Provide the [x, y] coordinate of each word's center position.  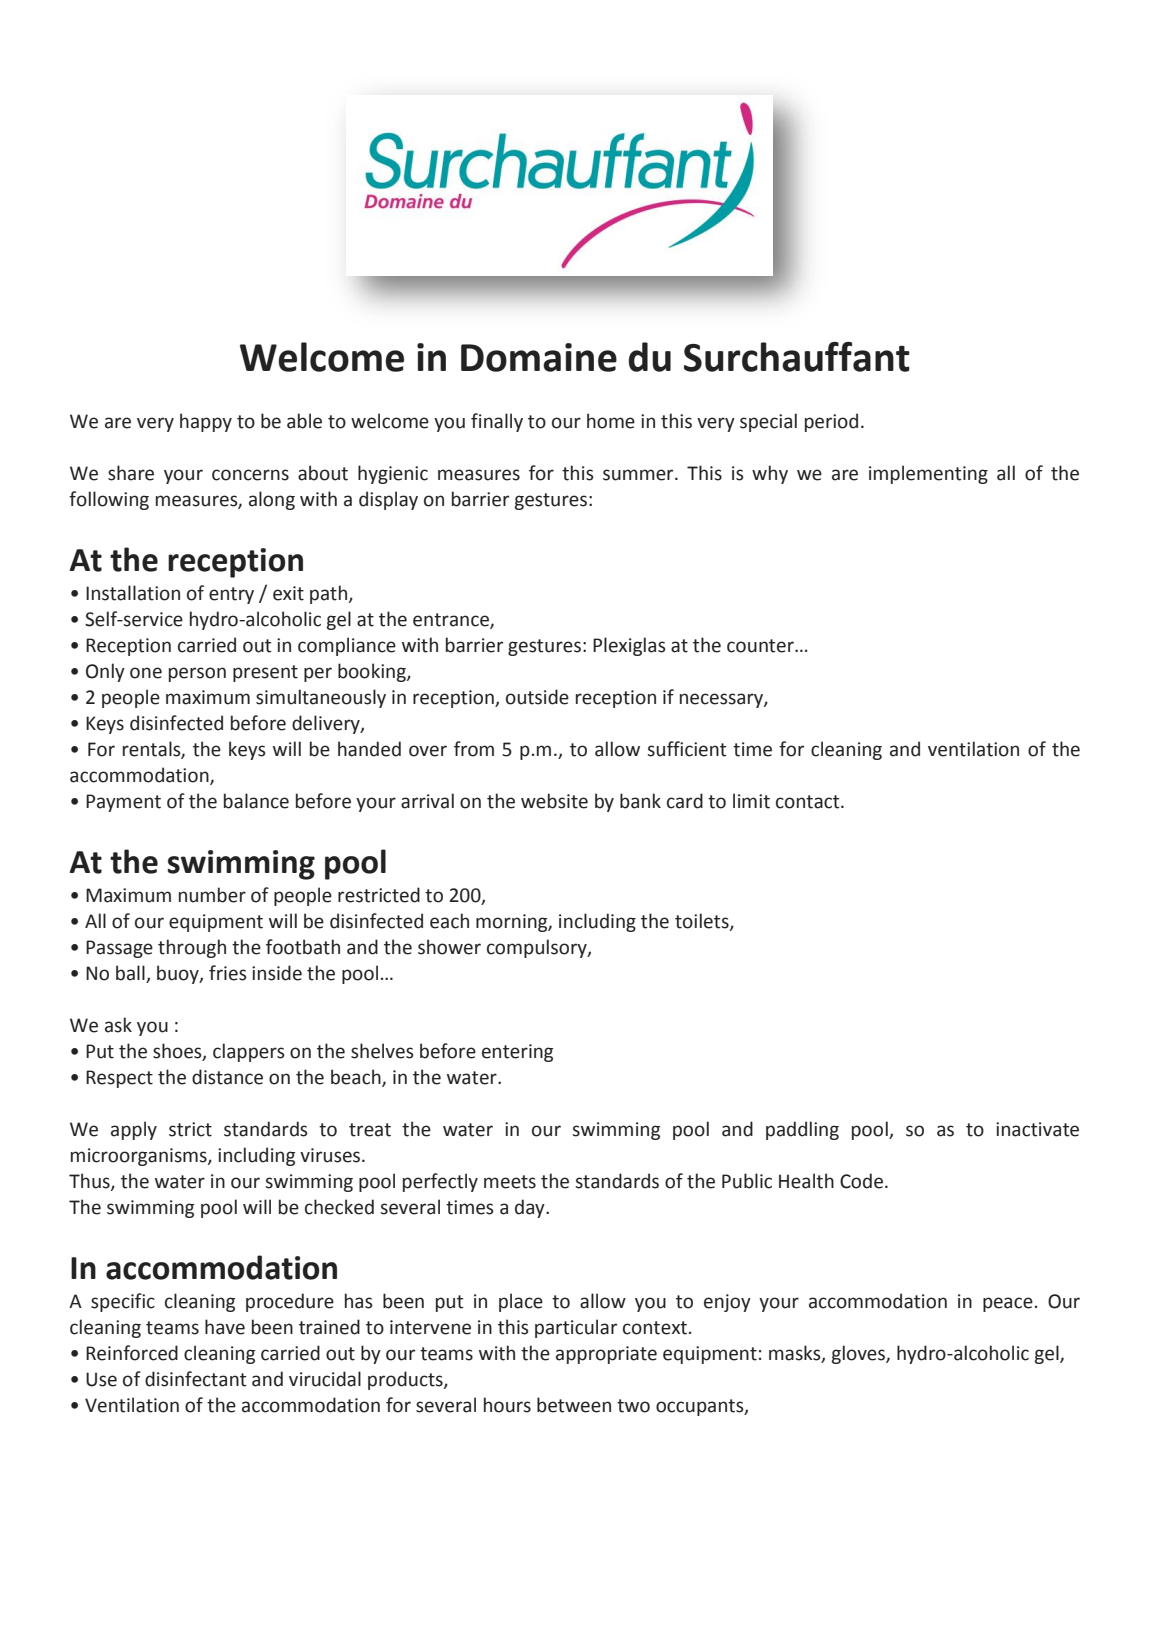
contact [809, 802]
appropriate [606, 1355]
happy [206, 422]
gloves [859, 1354]
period [831, 422]
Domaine [539, 357]
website [554, 801]
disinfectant [195, 1379]
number [212, 895]
